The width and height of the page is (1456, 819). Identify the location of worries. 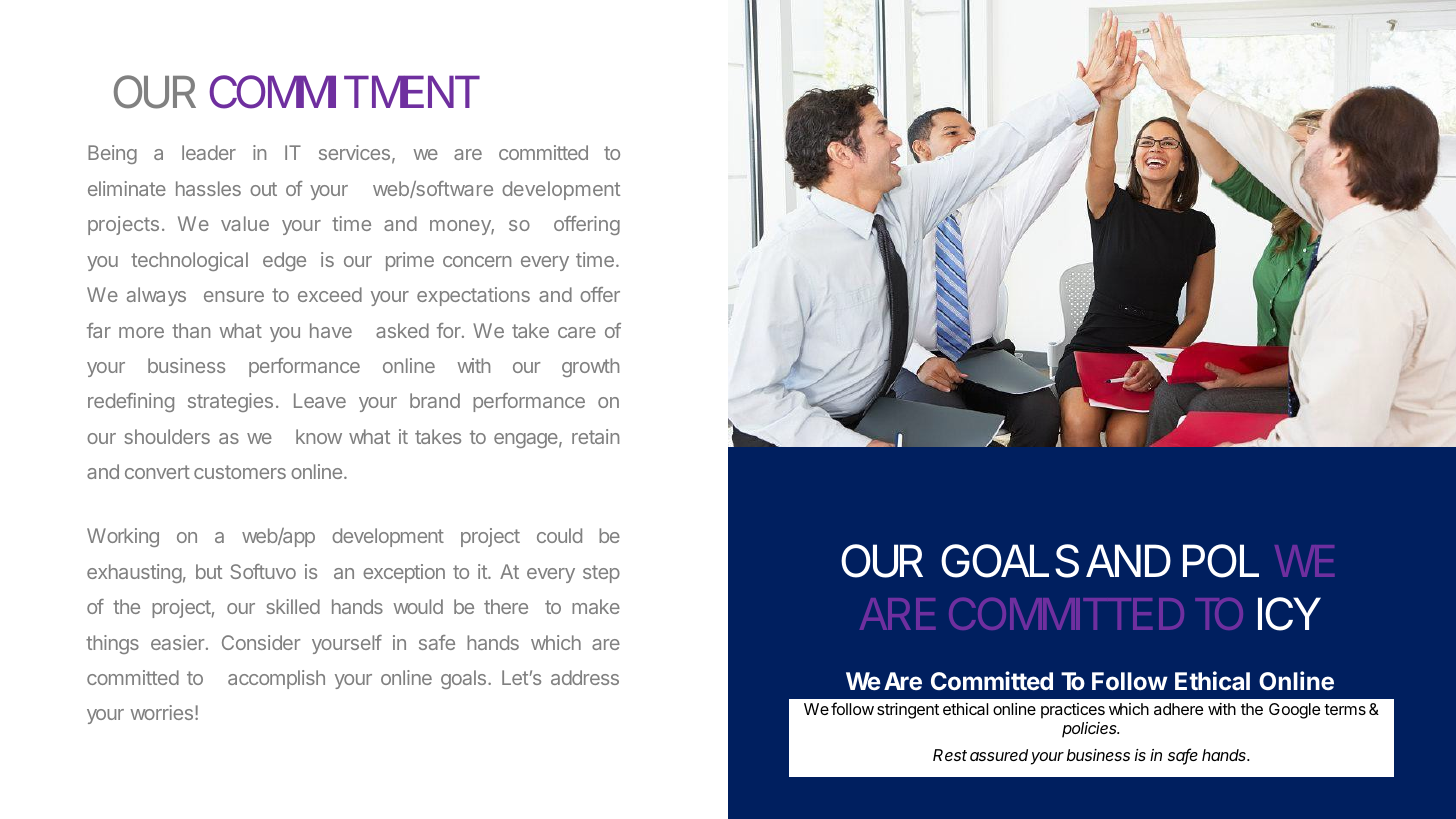
(163, 712).
